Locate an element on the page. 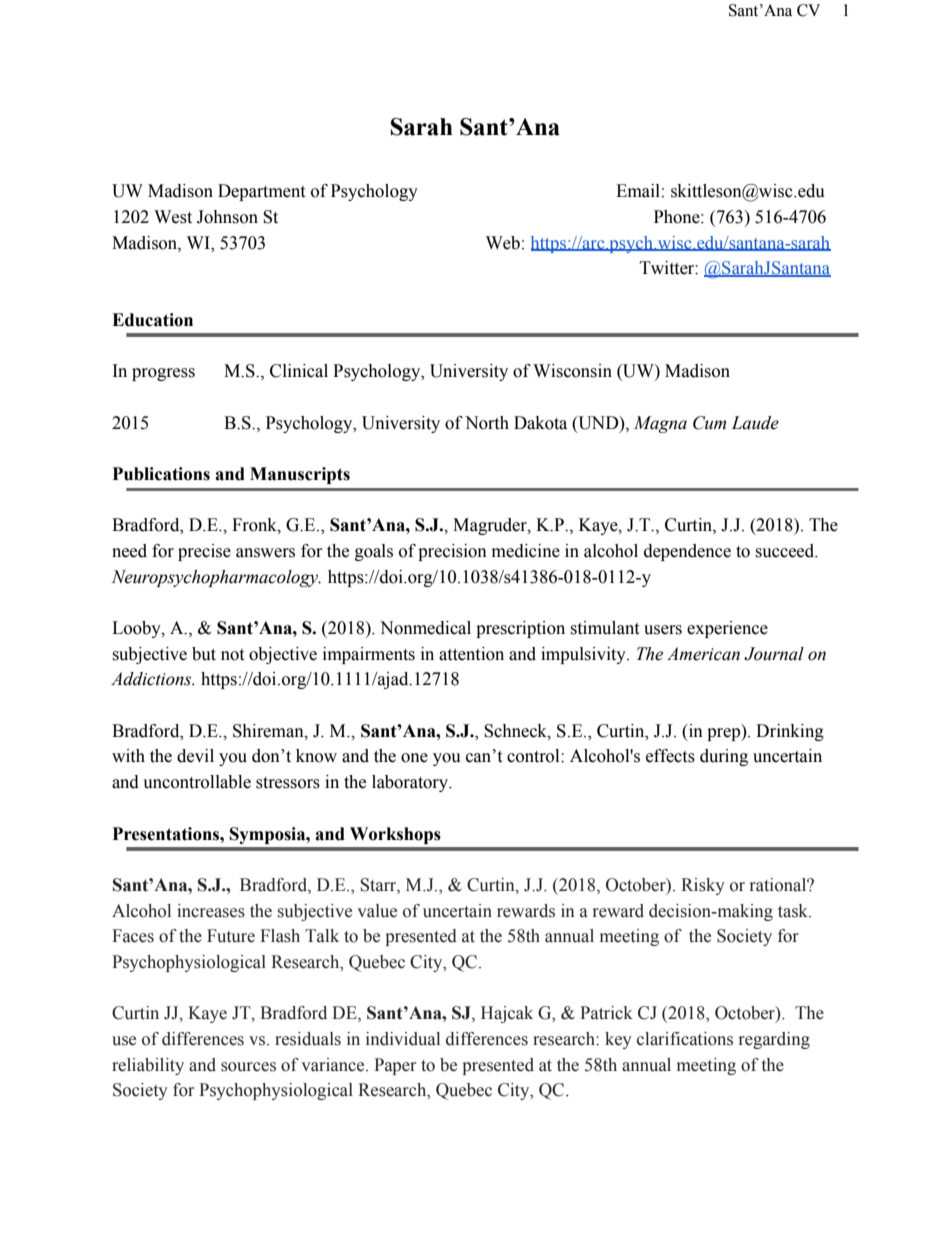 This image has height=1233, width=952. Web is located at coordinates (503, 243).
